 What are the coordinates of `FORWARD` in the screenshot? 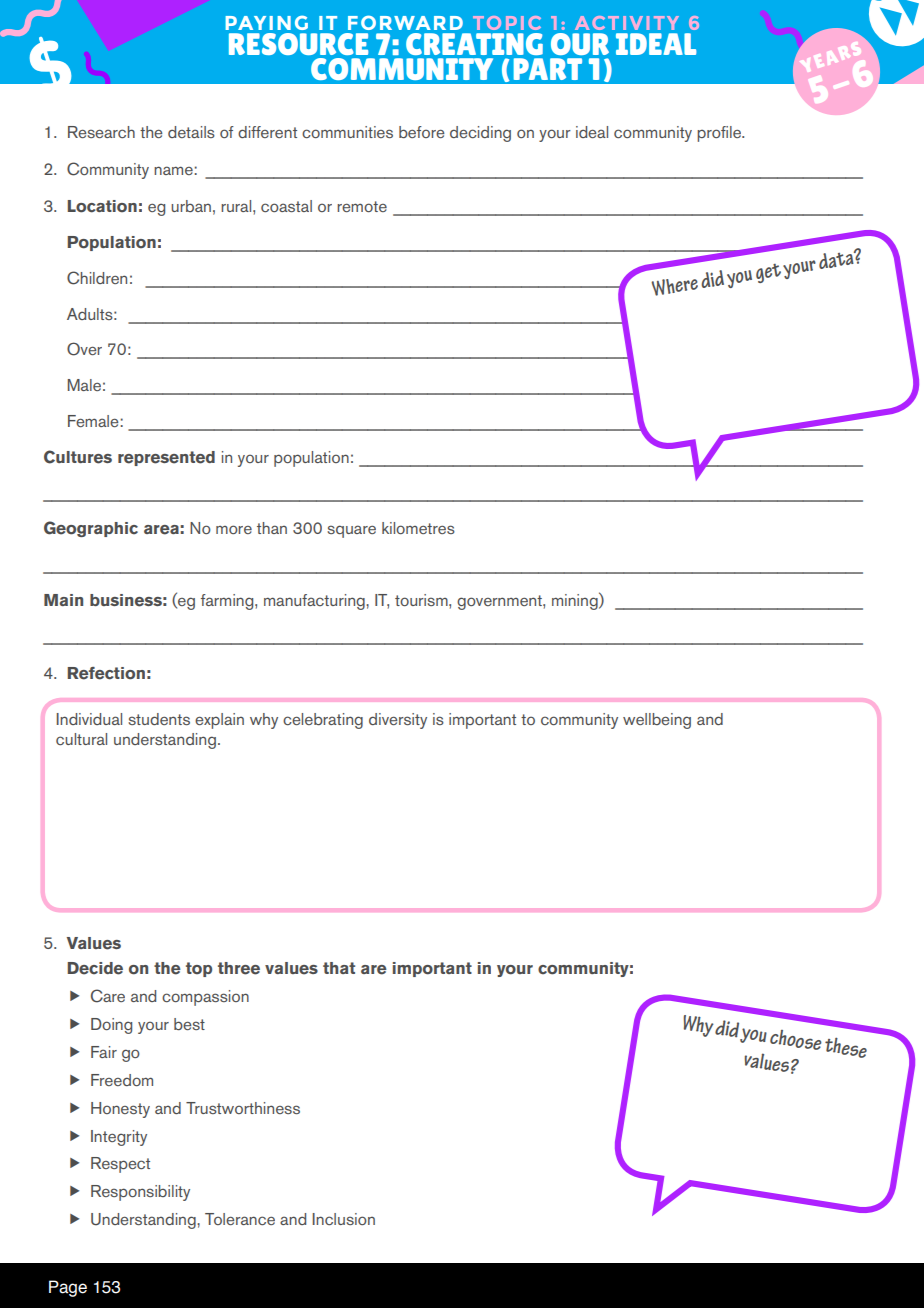 It's located at (405, 22).
